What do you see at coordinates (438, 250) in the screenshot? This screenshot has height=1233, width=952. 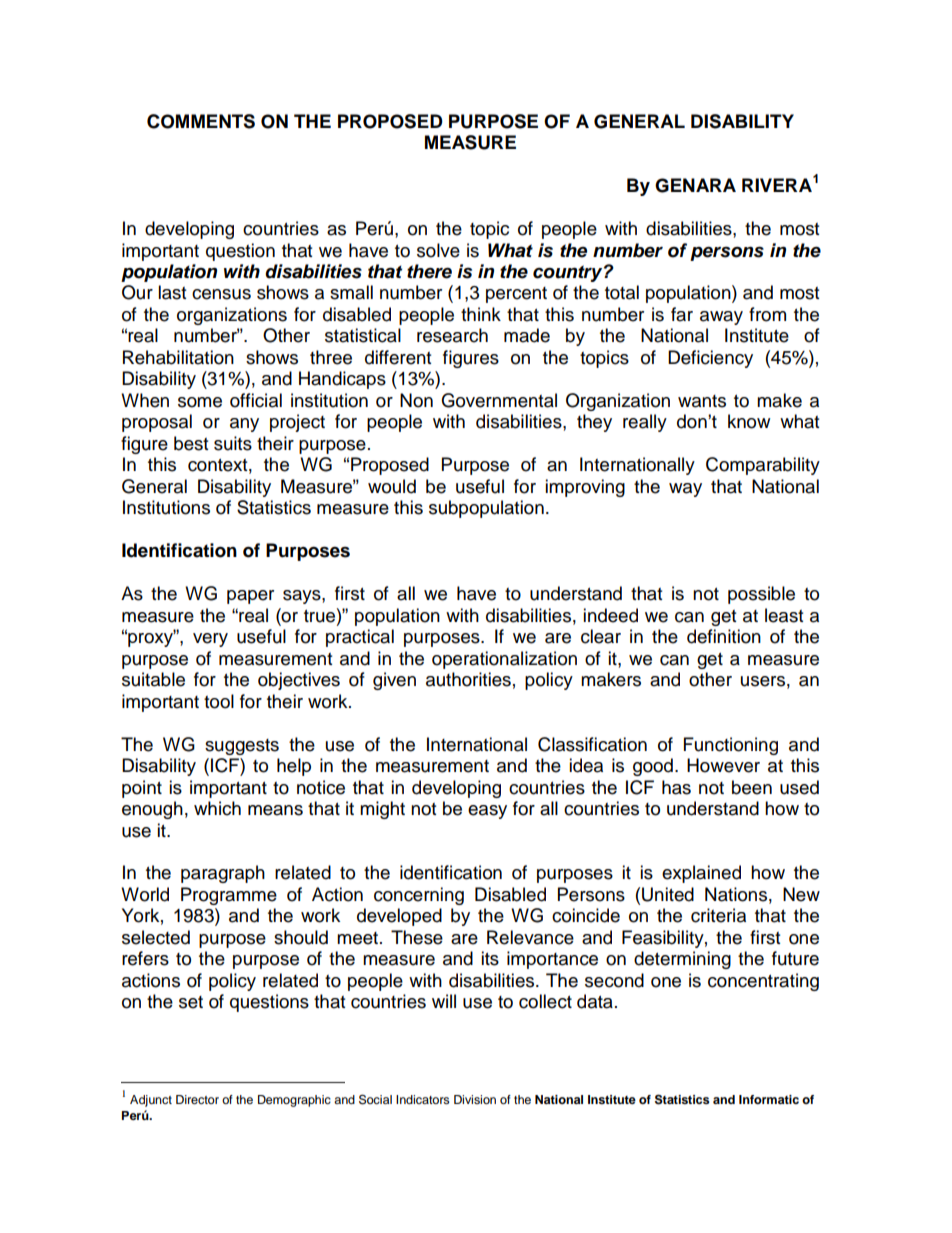 I see `solve` at bounding box center [438, 250].
